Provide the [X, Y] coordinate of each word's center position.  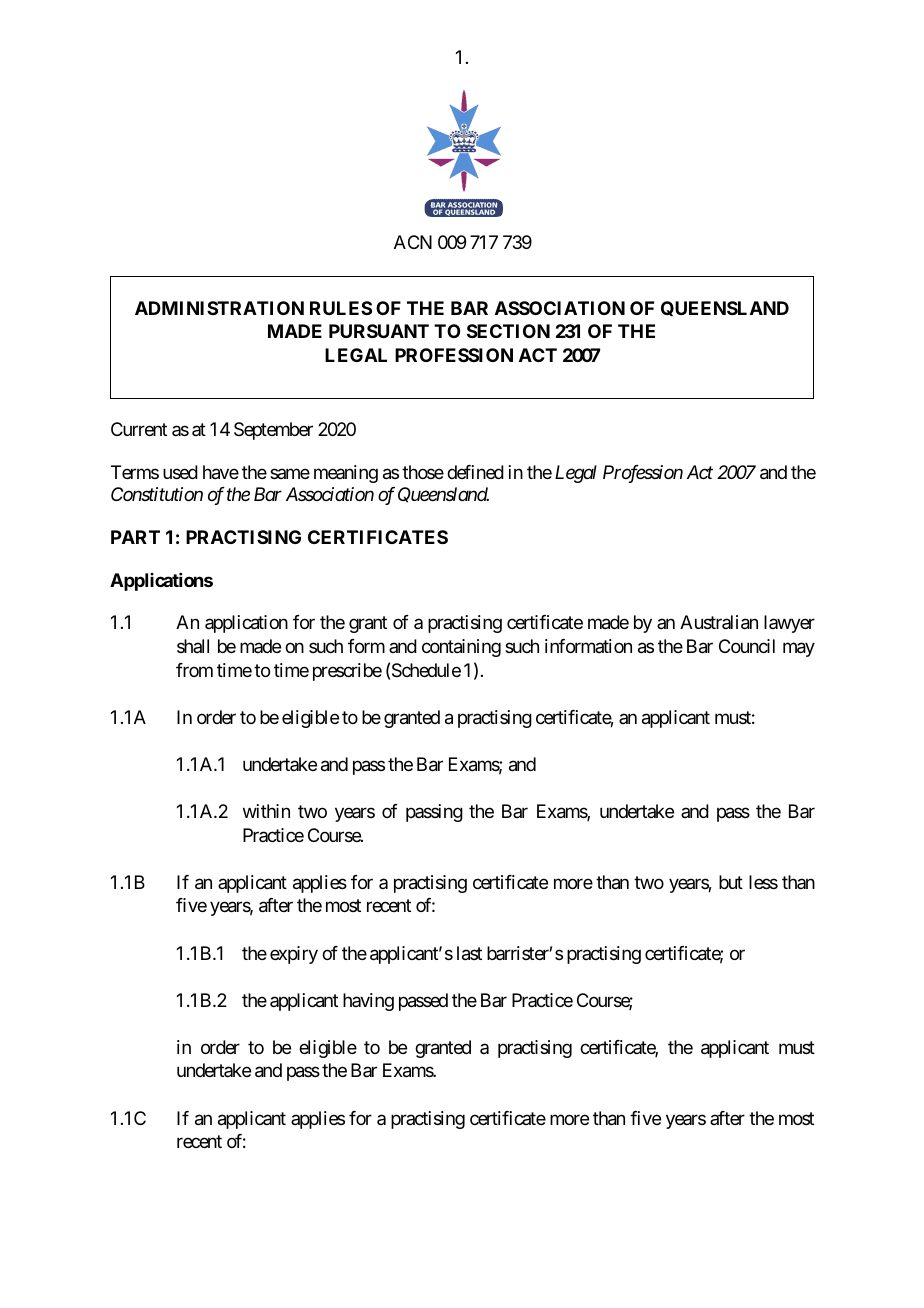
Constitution [157, 494]
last [469, 953]
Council [747, 646]
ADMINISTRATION [219, 308]
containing [461, 648]
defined [475, 472]
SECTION [508, 331]
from [194, 670]
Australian [719, 622]
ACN [413, 242]
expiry [294, 955]
